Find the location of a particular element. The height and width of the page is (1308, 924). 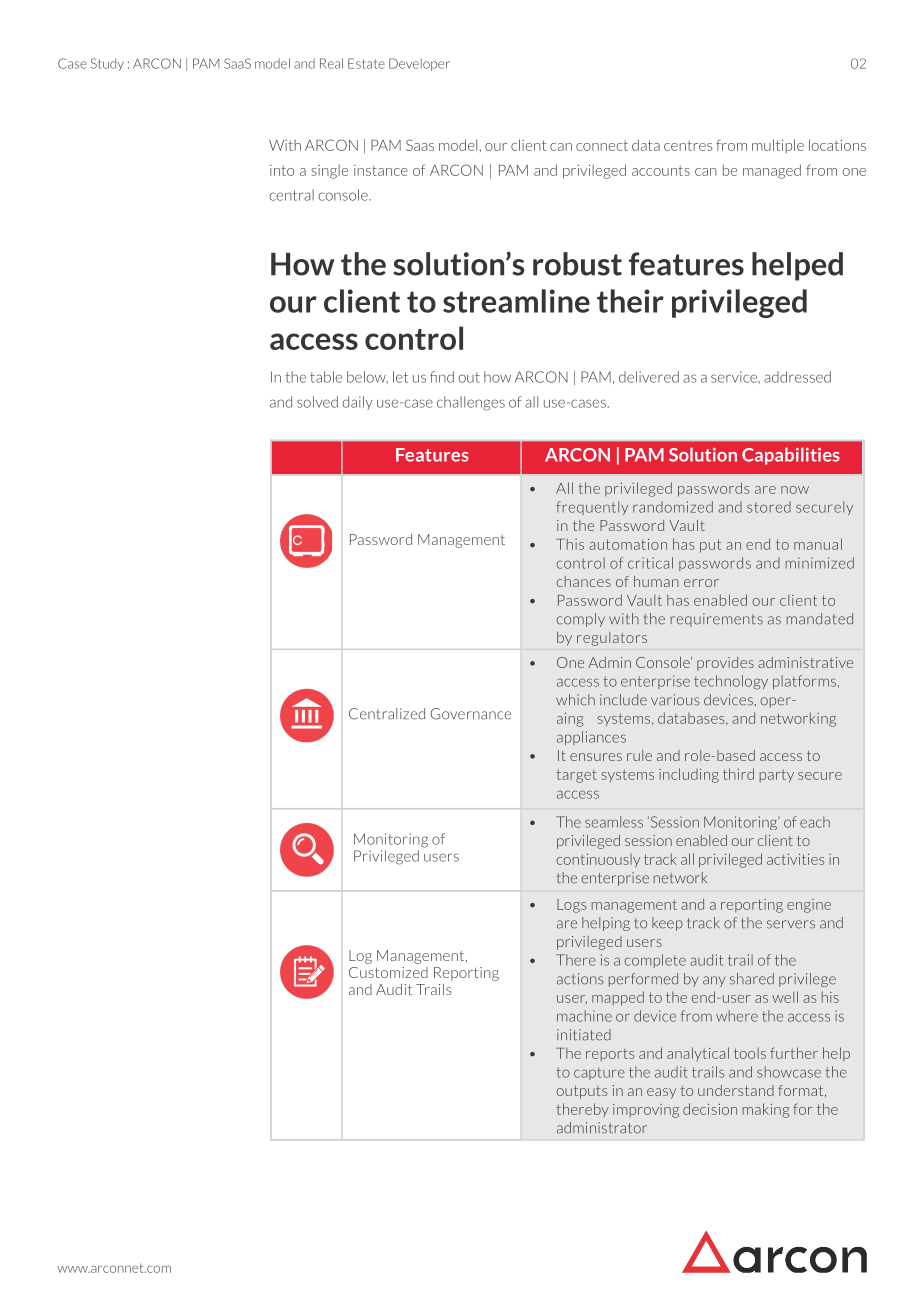

Study is located at coordinates (107, 64).
